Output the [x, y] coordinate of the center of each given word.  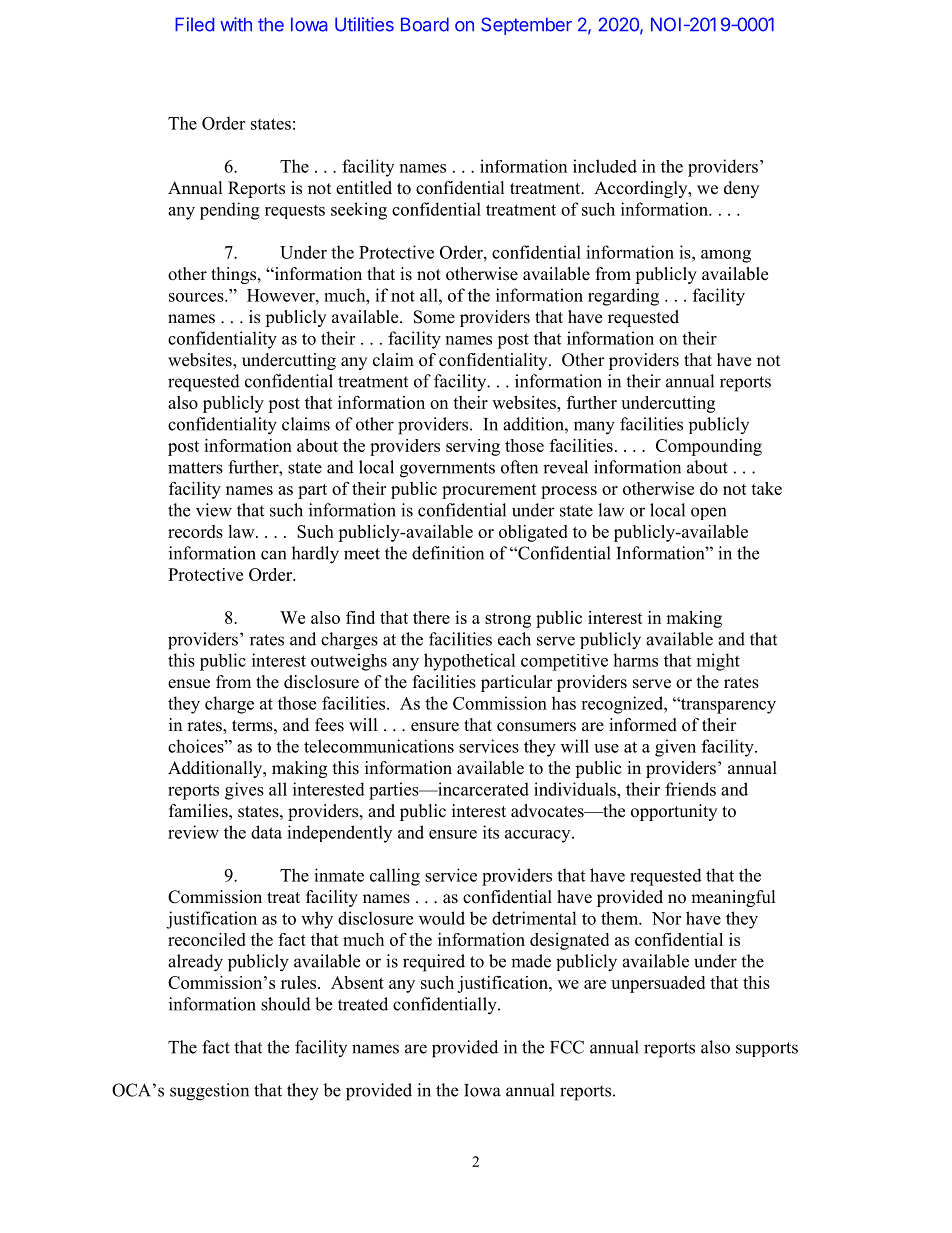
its [491, 832]
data [266, 832]
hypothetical [470, 662]
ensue [189, 684]
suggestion [209, 1092]
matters [195, 468]
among [726, 256]
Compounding [709, 447]
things [235, 275]
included [605, 166]
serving [473, 447]
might [718, 662]
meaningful [733, 898]
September [526, 26]
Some [434, 317]
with [236, 24]
